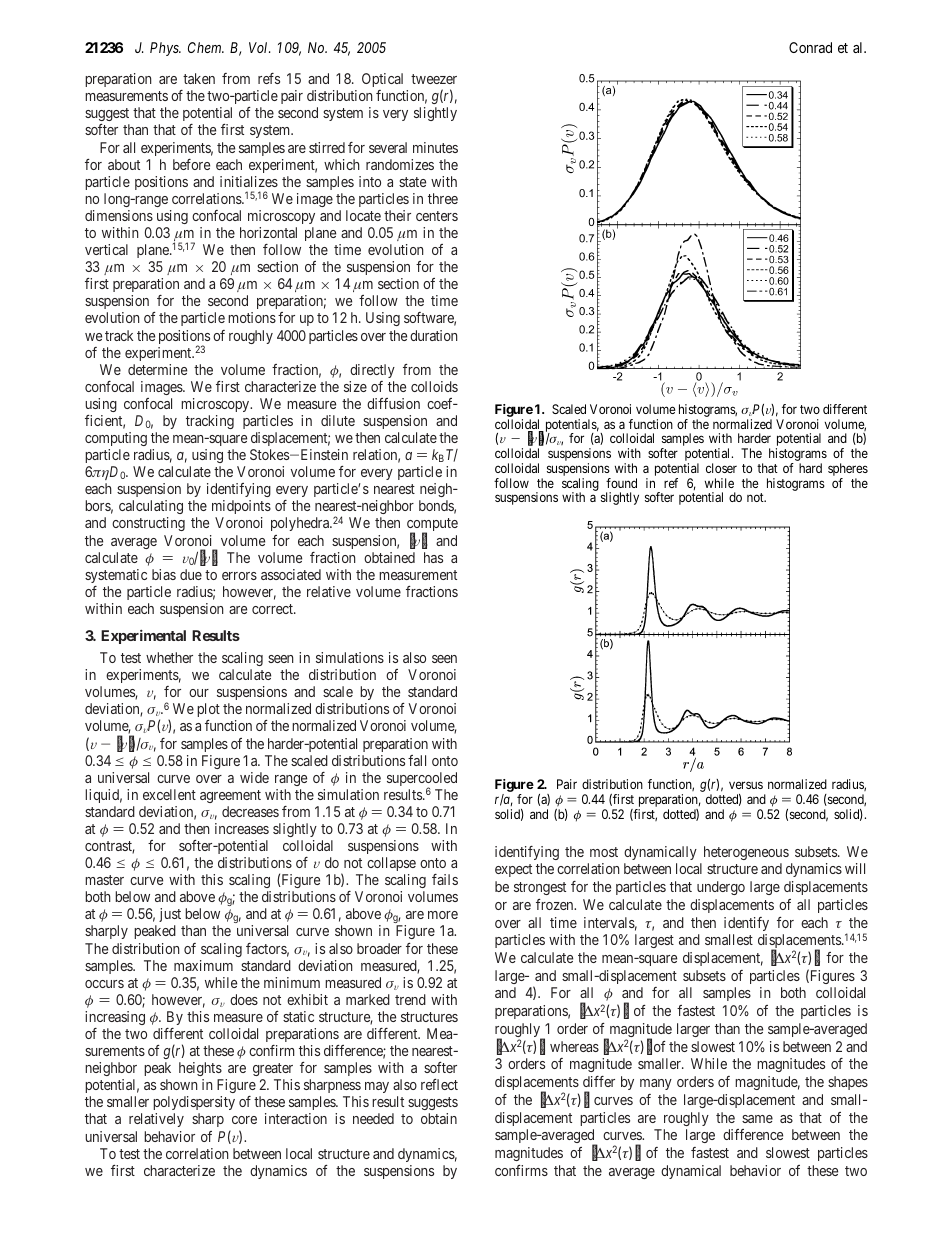 The width and height of the page is (952, 1233). What do you see at coordinates (199, 78) in the page?
I see `taken` at bounding box center [199, 78].
